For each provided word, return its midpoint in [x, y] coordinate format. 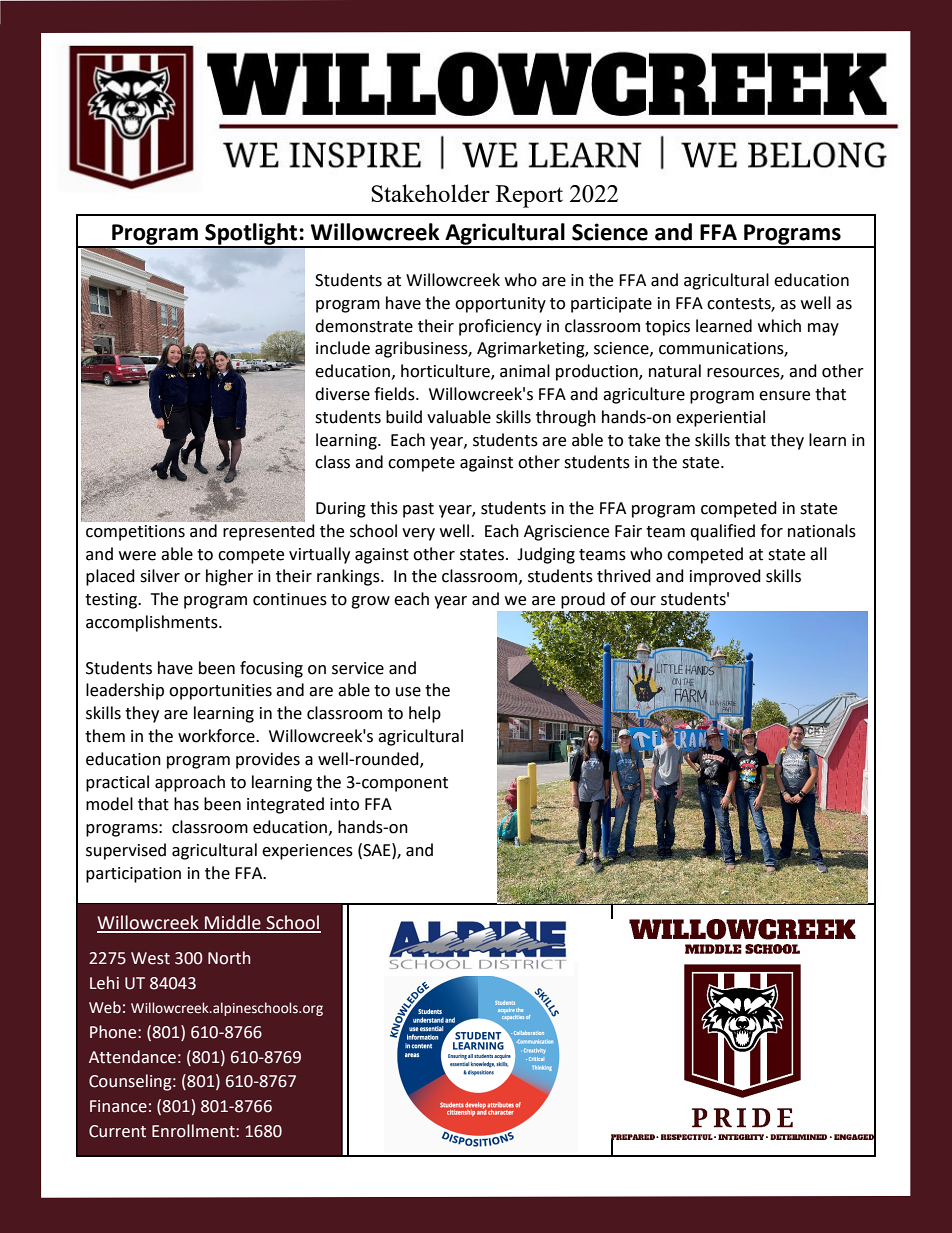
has [186, 804]
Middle [233, 923]
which [779, 326]
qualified [722, 532]
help [425, 714]
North [229, 958]
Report [529, 196]
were [137, 556]
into [344, 804]
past [418, 510]
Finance [118, 1106]
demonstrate [364, 326]
